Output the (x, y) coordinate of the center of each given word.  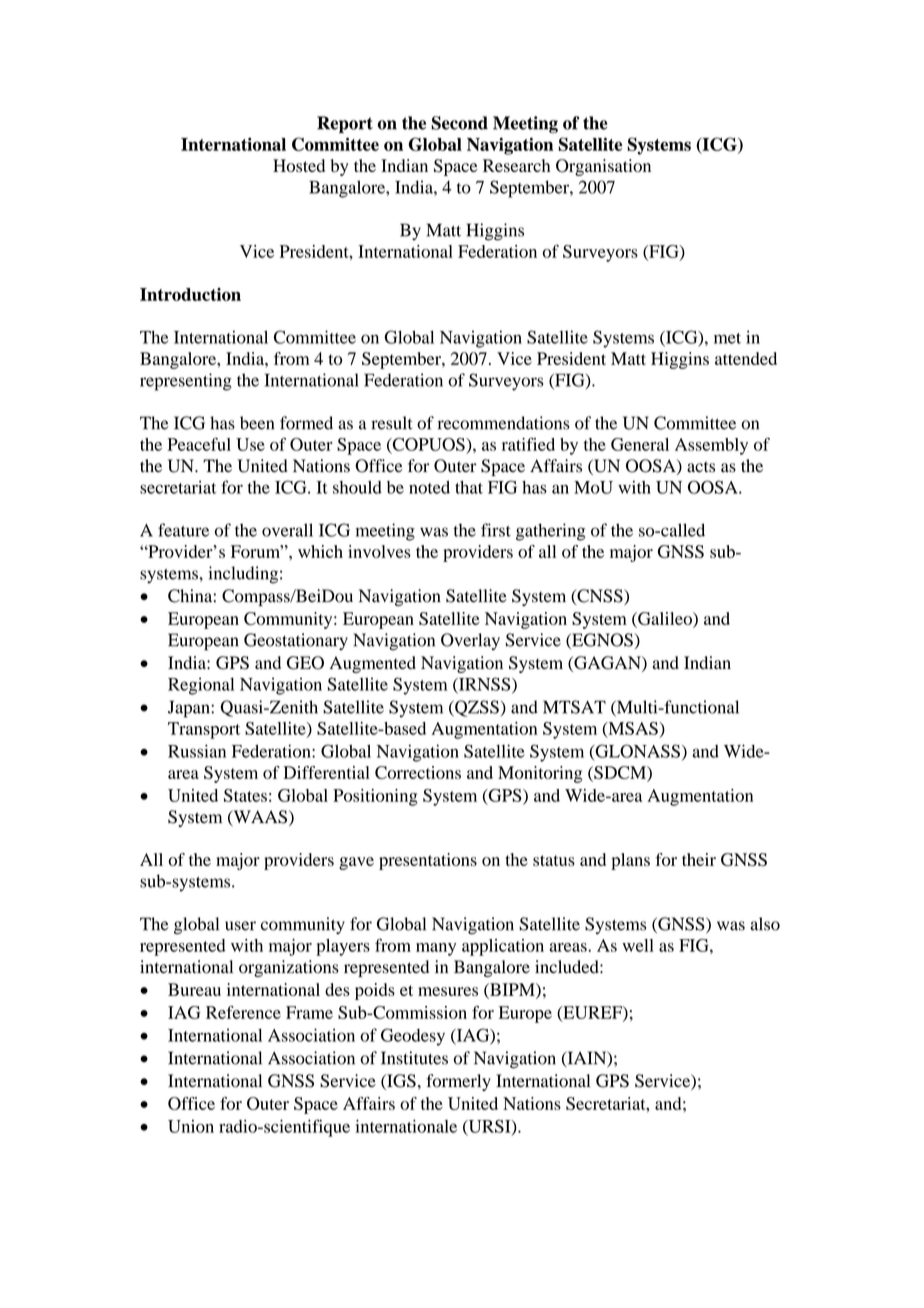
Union (191, 1126)
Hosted (299, 165)
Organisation (603, 167)
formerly (458, 1082)
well (638, 945)
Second (459, 123)
